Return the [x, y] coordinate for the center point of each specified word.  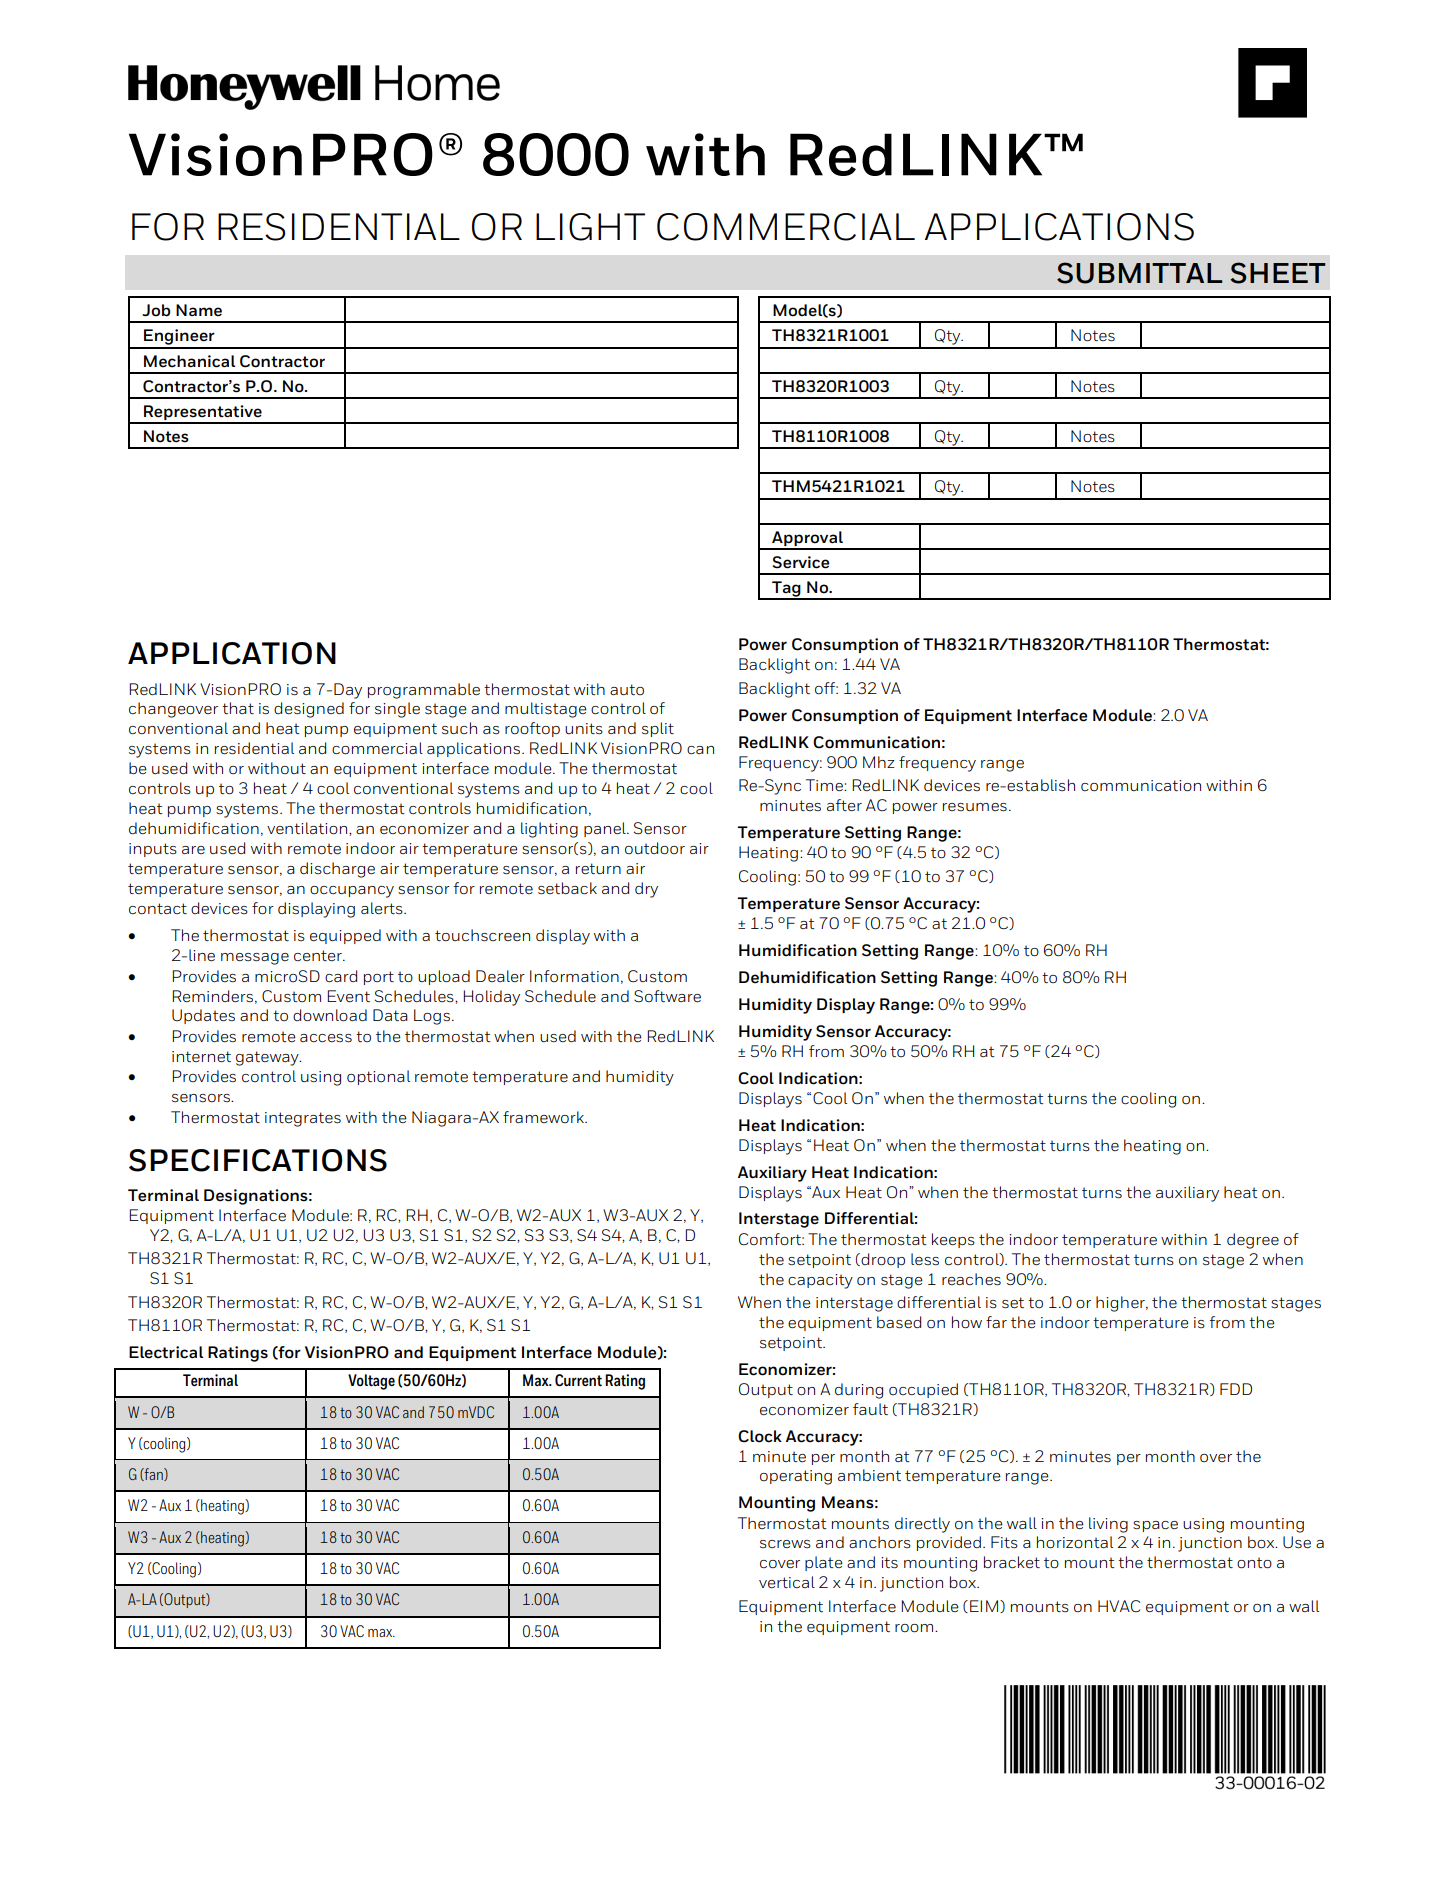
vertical [787, 1582]
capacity [820, 1281]
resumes [975, 807]
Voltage [371, 1382]
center [319, 955]
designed [309, 710]
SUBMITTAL [1139, 273]
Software [667, 996]
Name [199, 310]
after [844, 805]
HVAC [1119, 1606]
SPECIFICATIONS [258, 1160]
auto [627, 689]
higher [1121, 1304]
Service [800, 562]
